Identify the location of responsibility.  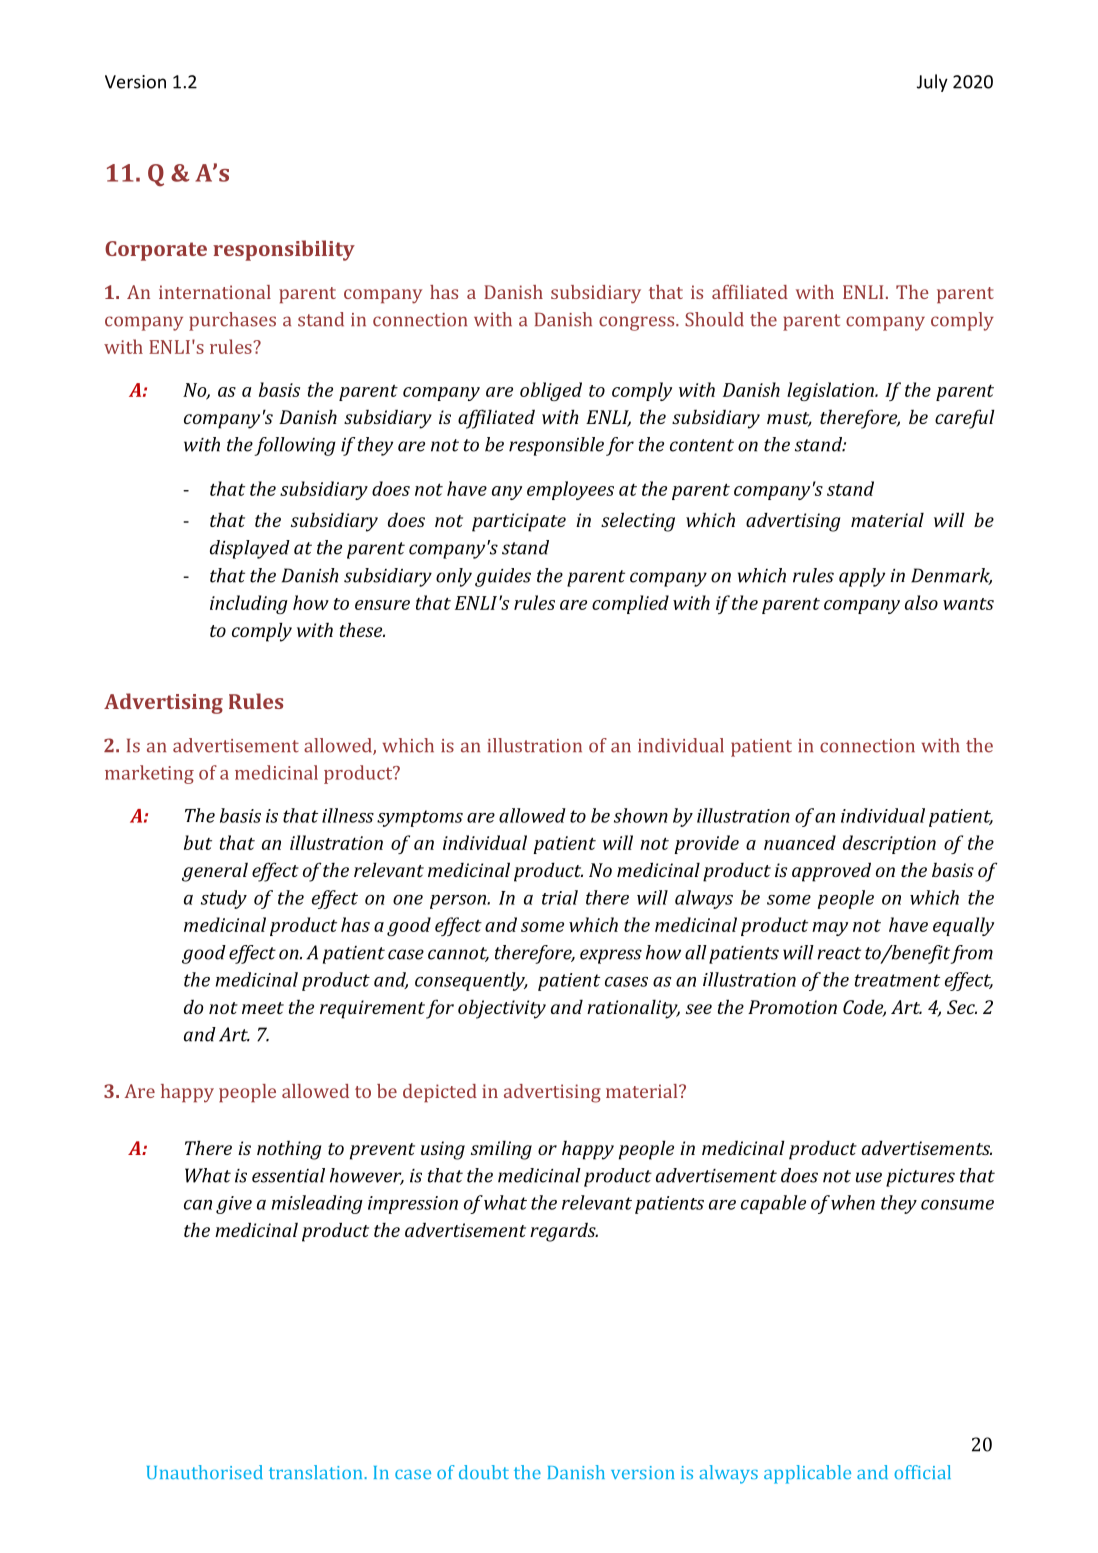
(284, 250).
